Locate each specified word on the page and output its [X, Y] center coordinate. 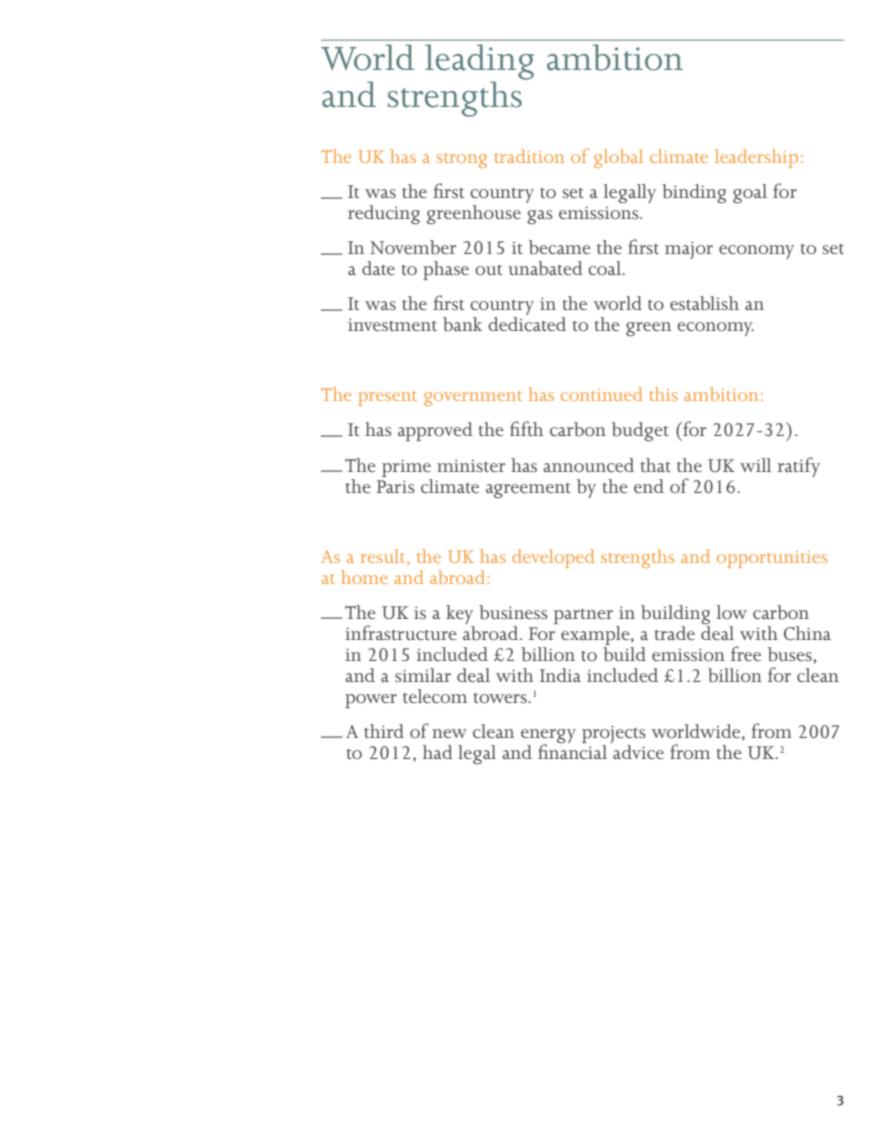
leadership [756, 158]
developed [553, 558]
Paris [396, 486]
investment [392, 325]
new [449, 733]
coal [605, 268]
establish [704, 303]
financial [572, 750]
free [746, 653]
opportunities [772, 559]
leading [479, 63]
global [618, 158]
